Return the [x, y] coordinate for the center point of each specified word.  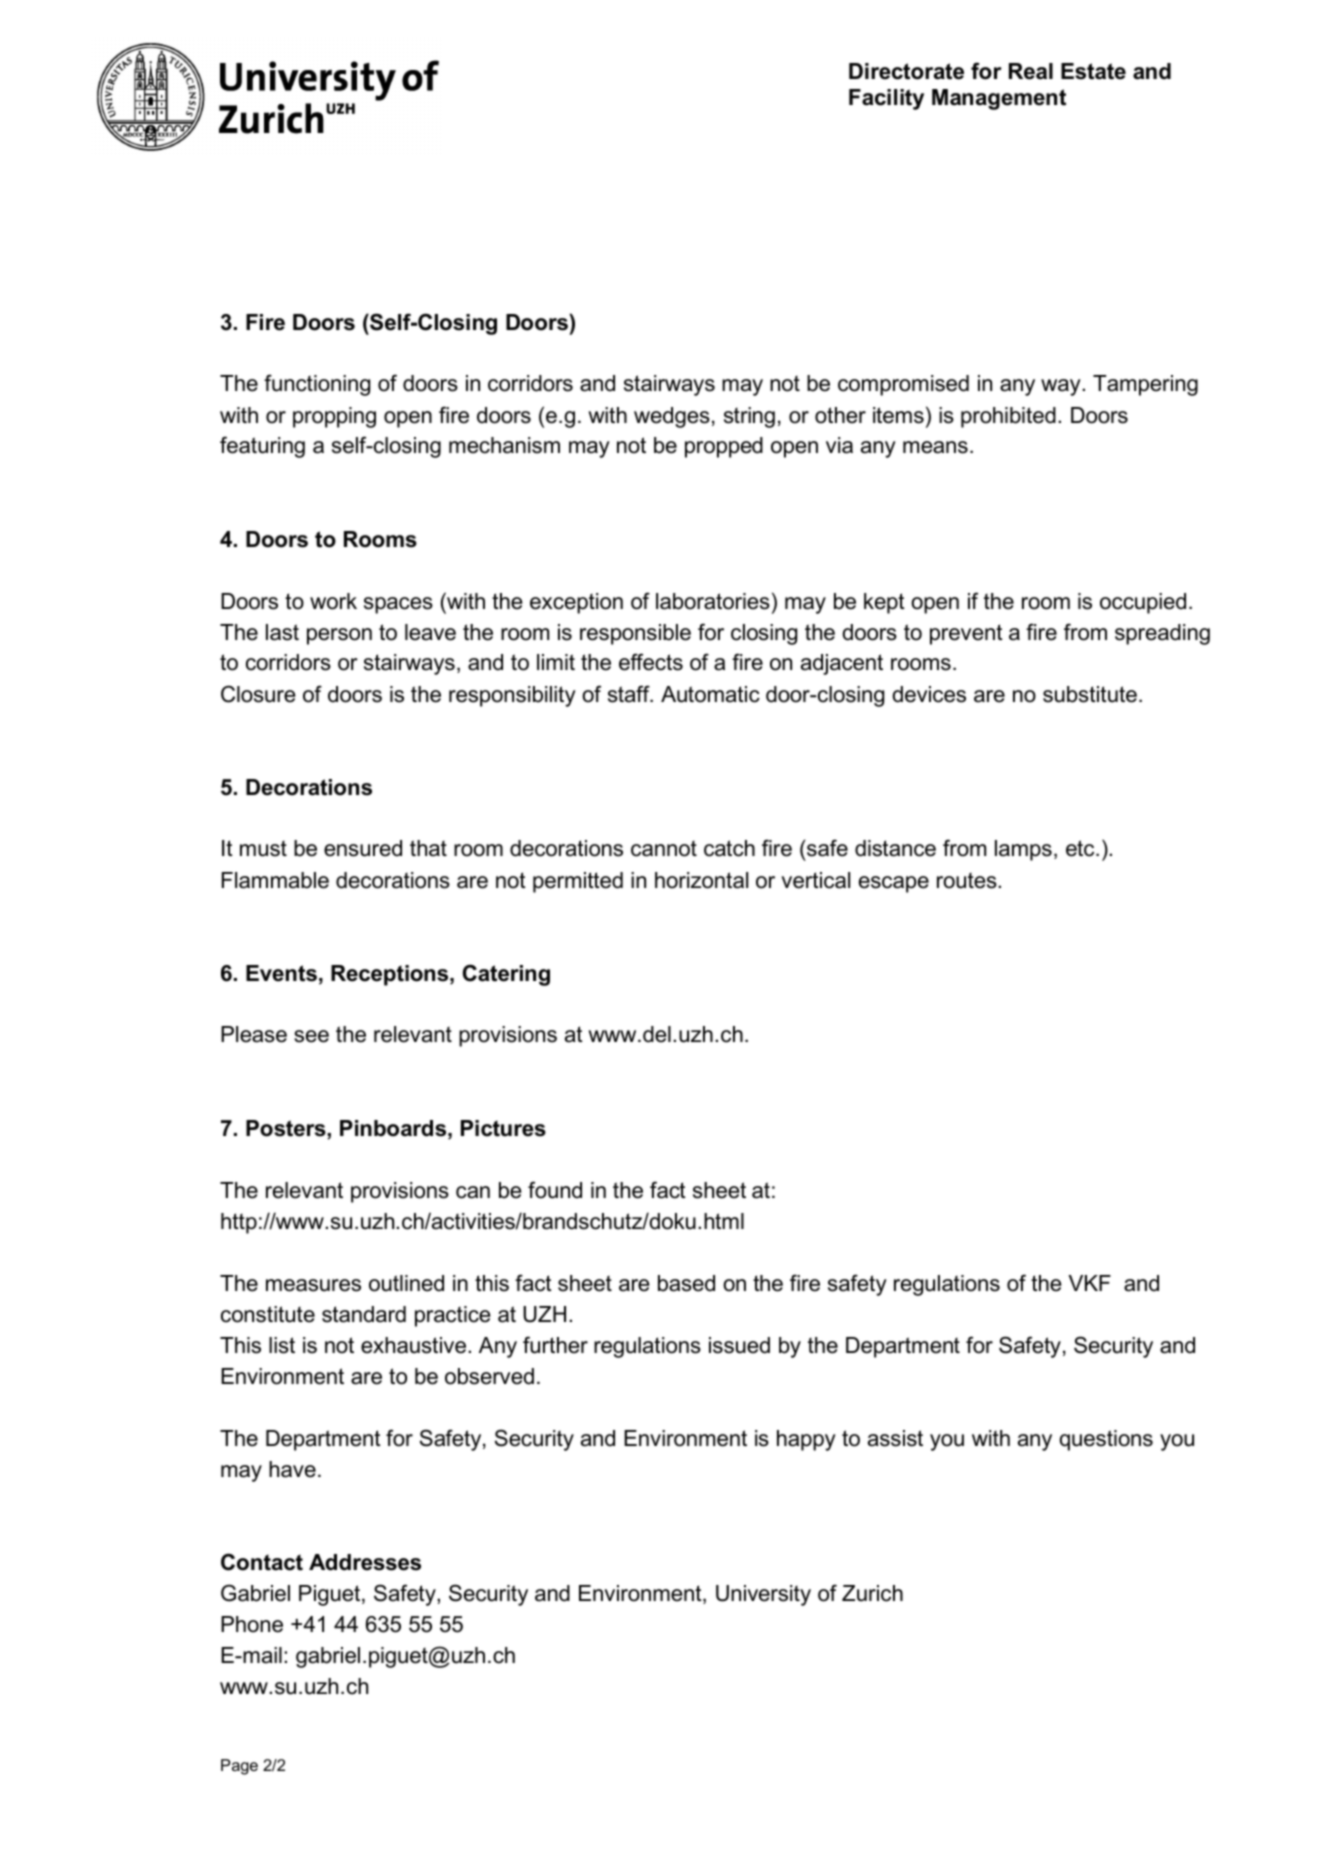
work [333, 601]
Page [239, 1767]
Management [999, 99]
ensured [363, 848]
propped [724, 447]
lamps [1023, 850]
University [763, 1595]
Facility [886, 99]
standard [364, 1314]
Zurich [872, 1593]
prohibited [1008, 417]
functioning [317, 385]
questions [1106, 1440]
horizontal [701, 880]
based [686, 1283]
